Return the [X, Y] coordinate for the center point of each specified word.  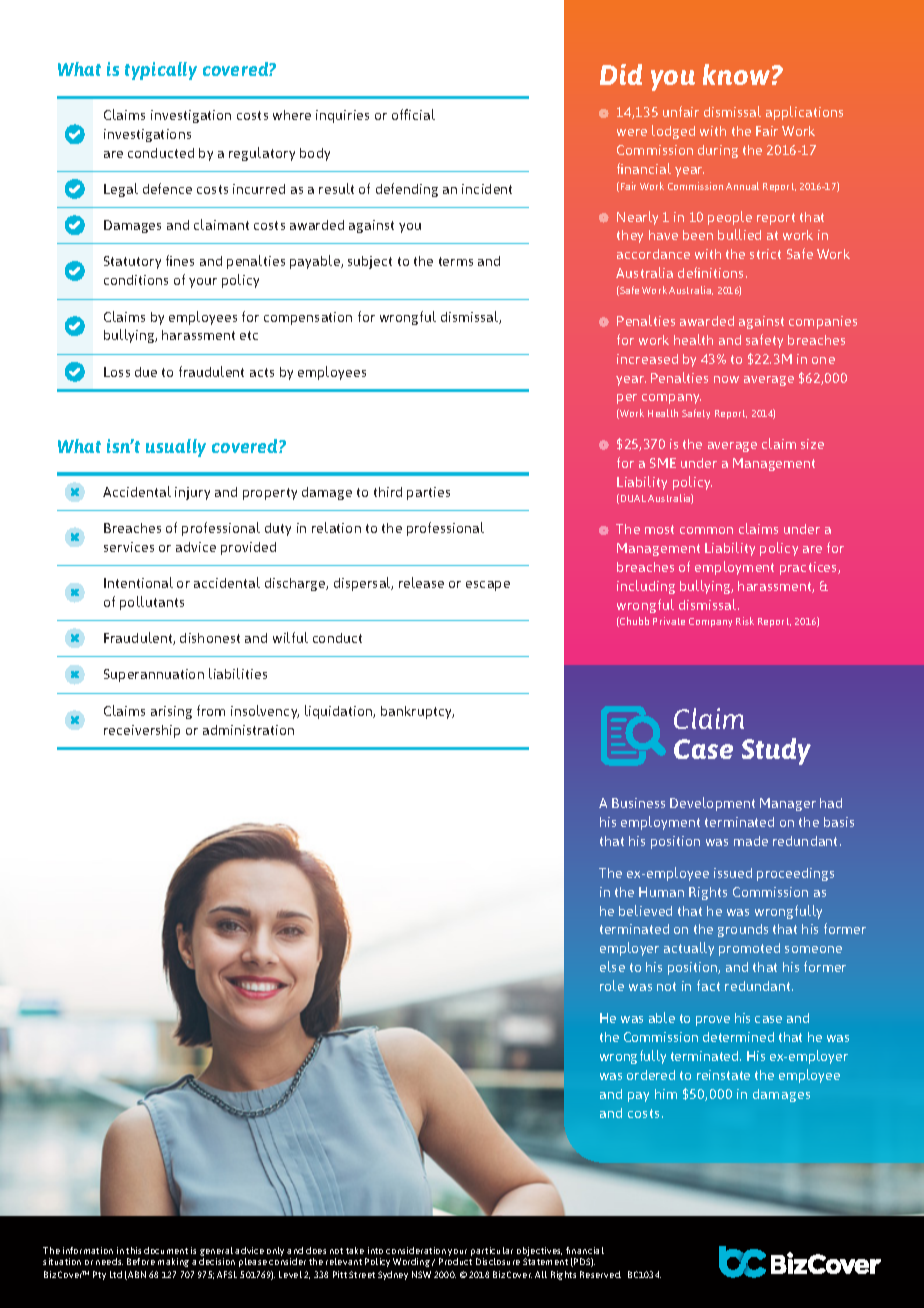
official [413, 114]
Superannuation [154, 675]
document [166, 1250]
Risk [745, 621]
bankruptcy [417, 712]
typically [161, 71]
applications [804, 113]
